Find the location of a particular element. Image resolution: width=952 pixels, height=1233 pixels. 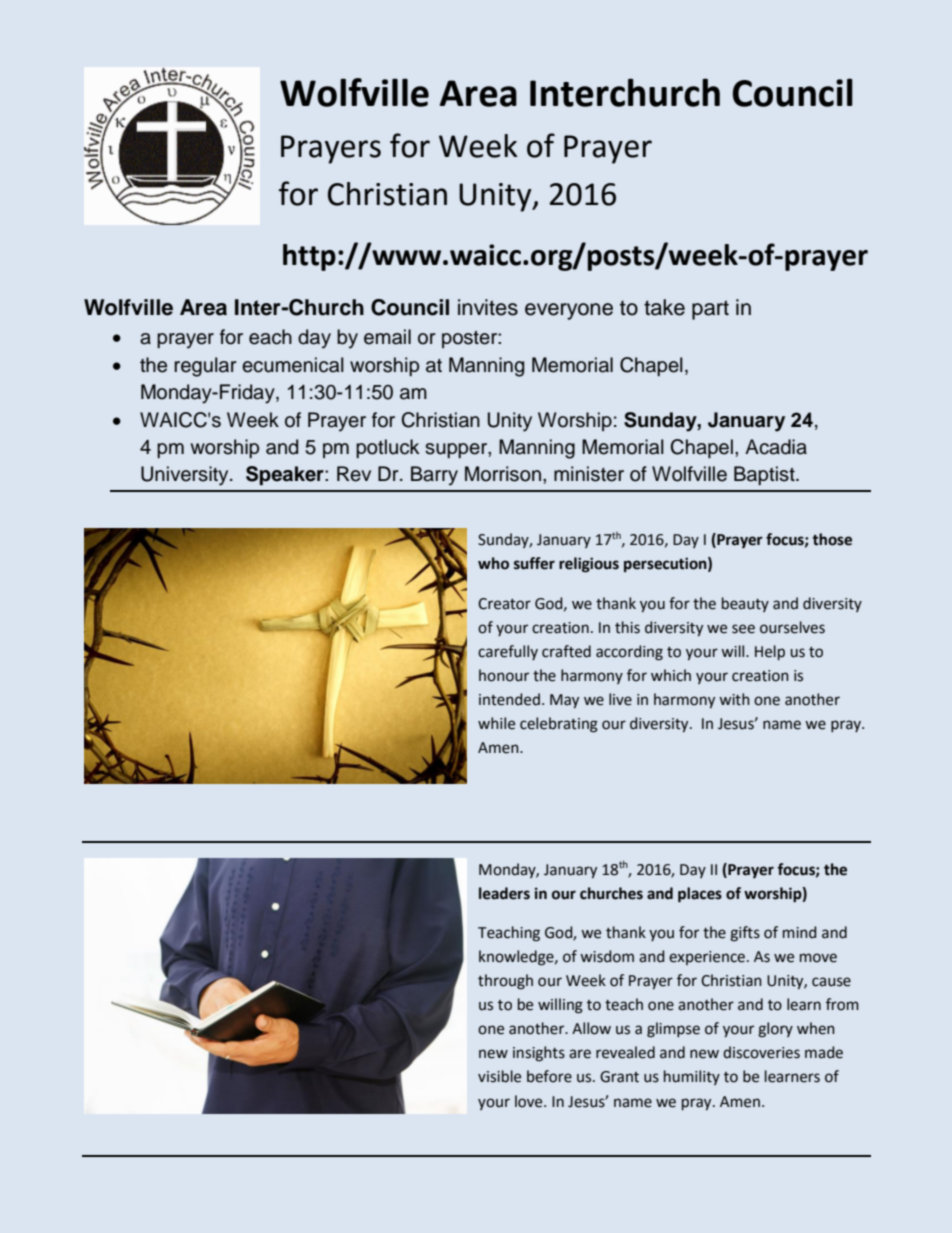

while is located at coordinates (496, 723).
